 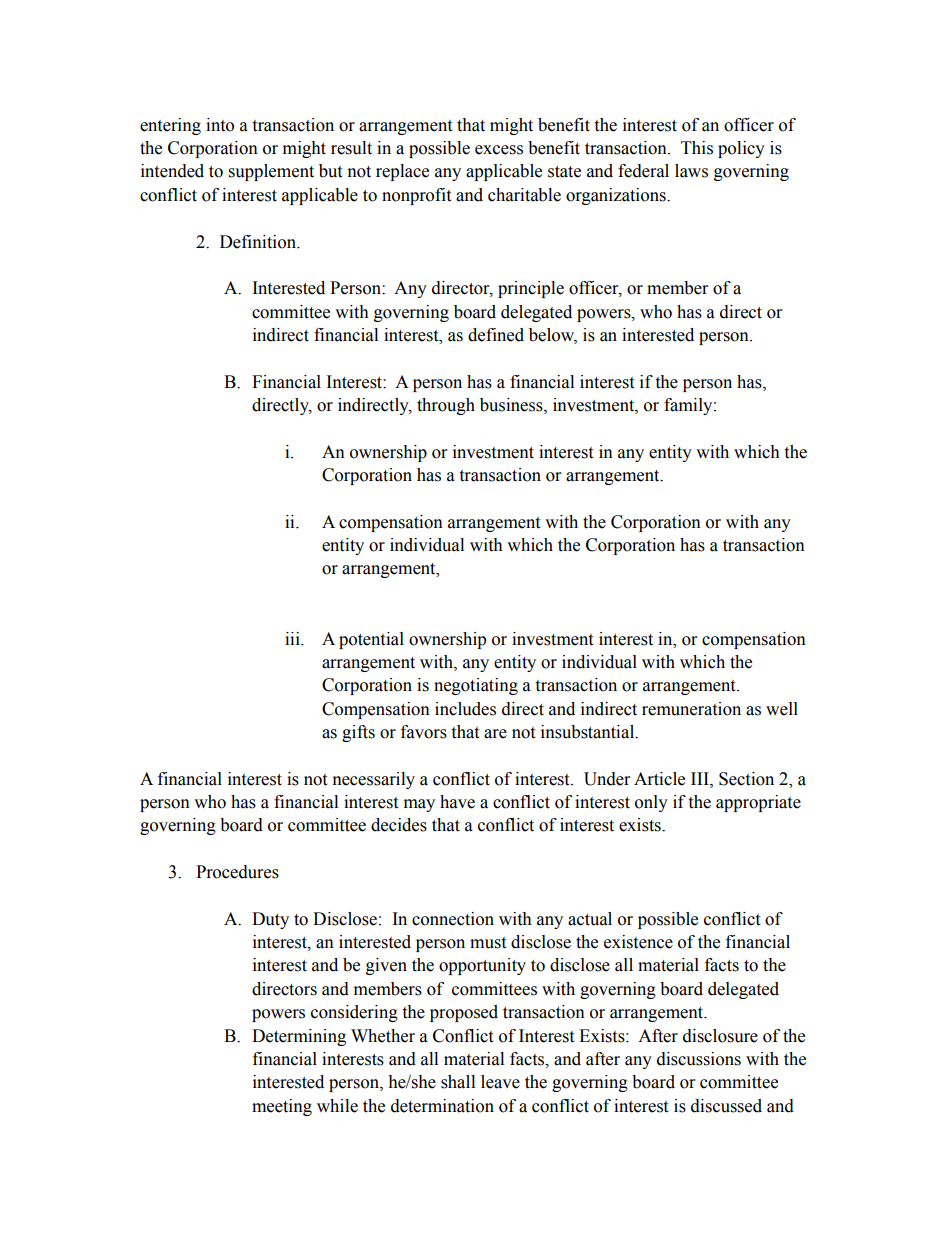 I want to click on supplement, so click(x=271, y=172).
